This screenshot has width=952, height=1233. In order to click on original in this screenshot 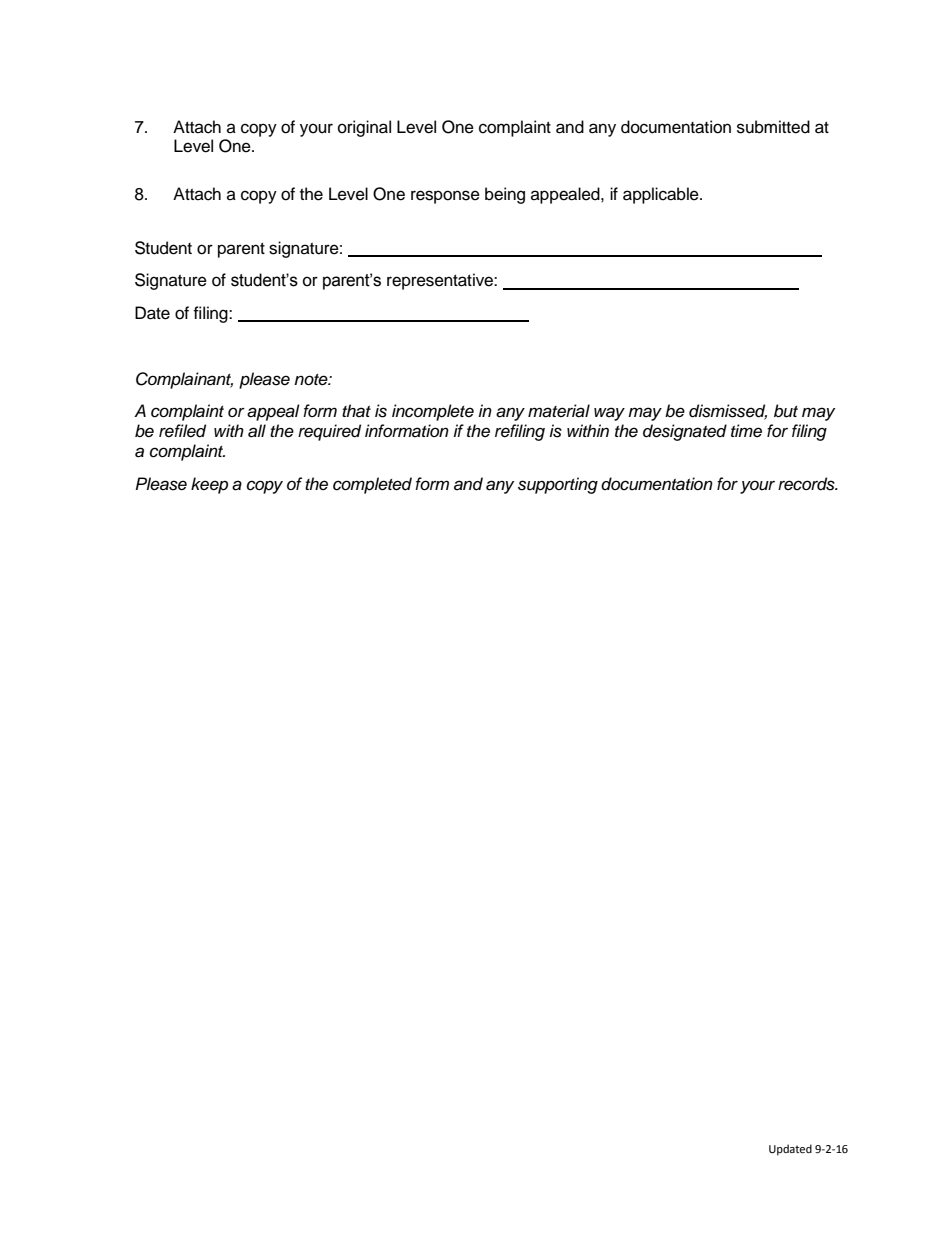, I will do `click(364, 128)`.
